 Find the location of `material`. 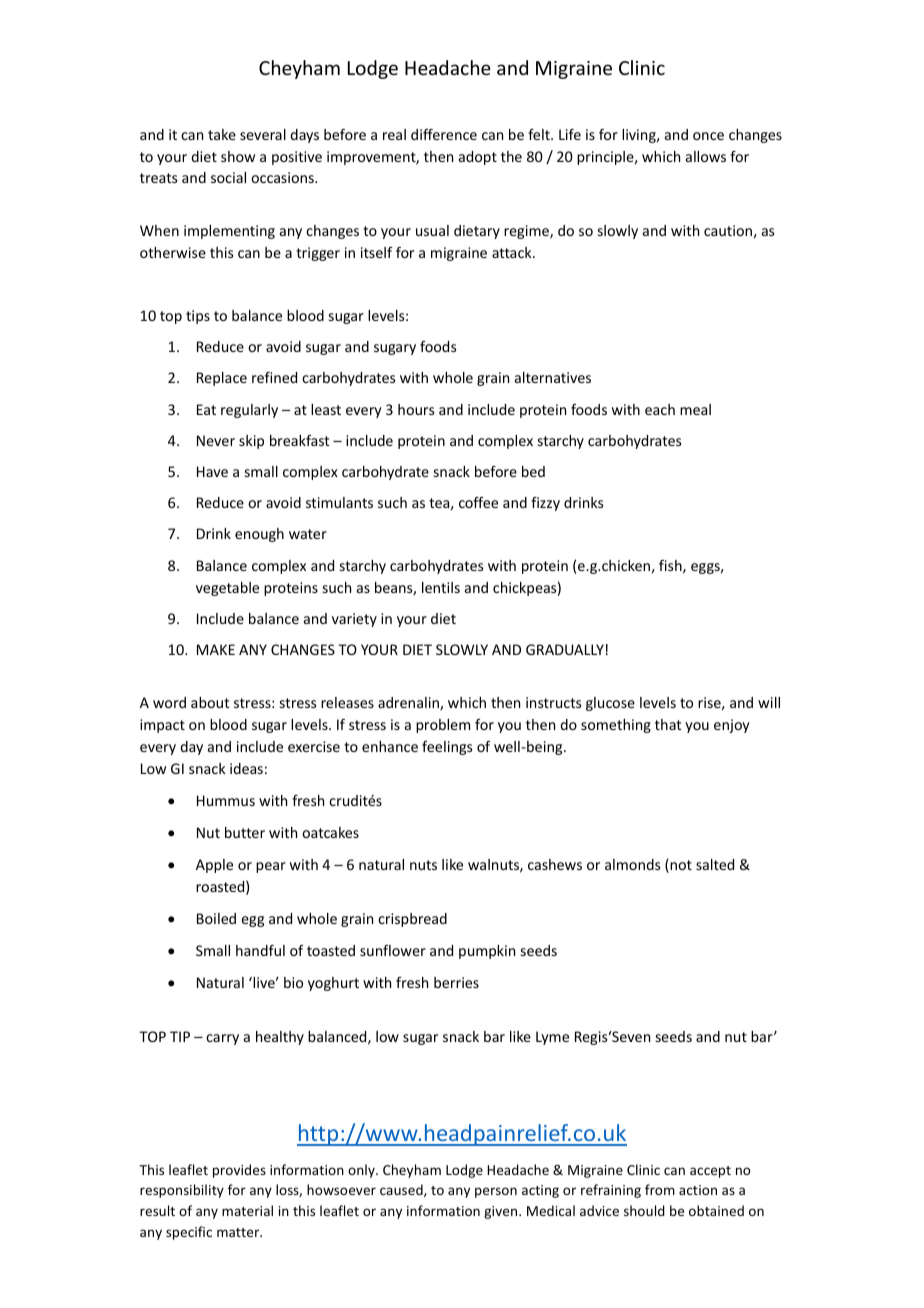

material is located at coordinates (247, 1210).
